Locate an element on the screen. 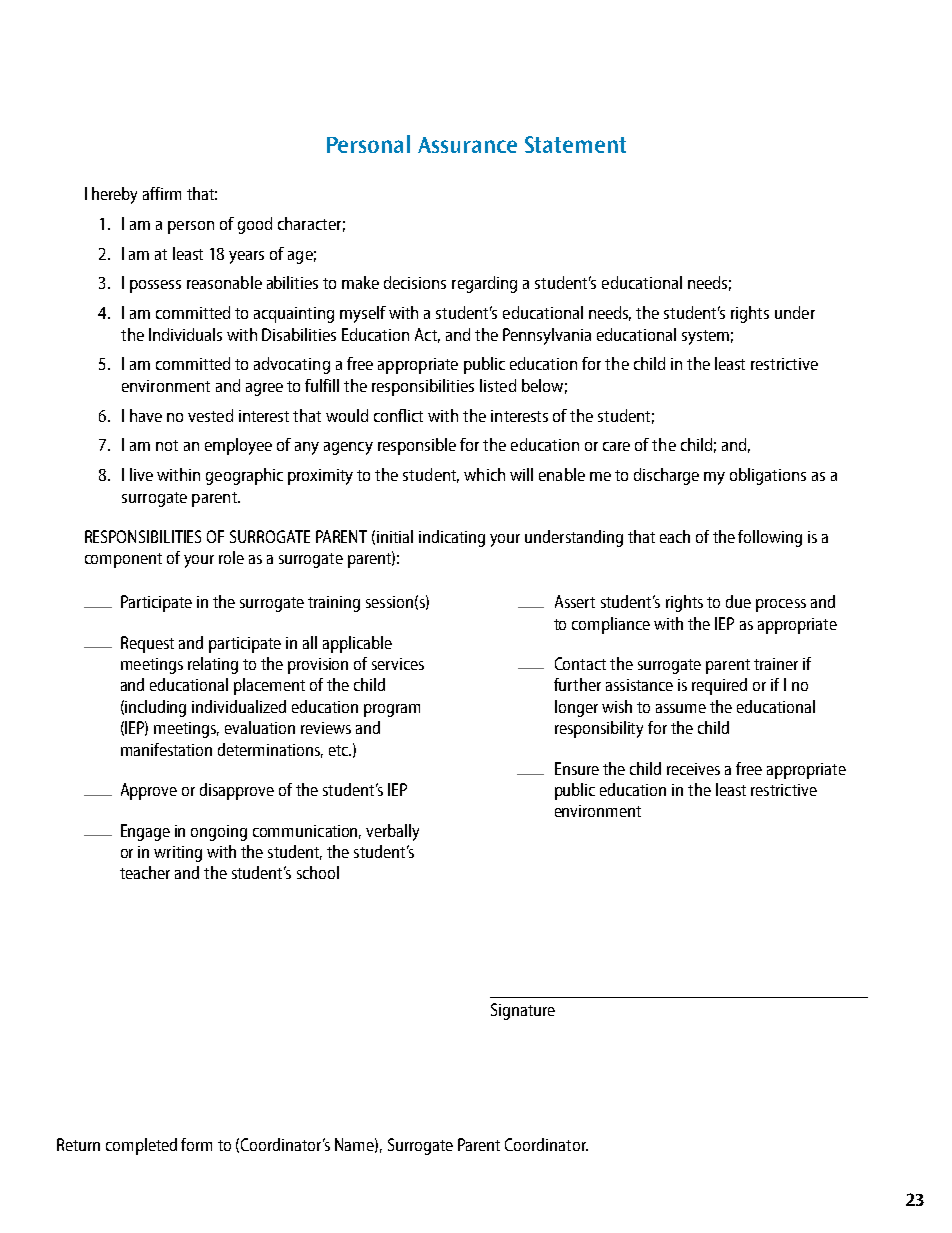 Image resolution: width=952 pixels, height=1233 pixels. live is located at coordinates (141, 474).
